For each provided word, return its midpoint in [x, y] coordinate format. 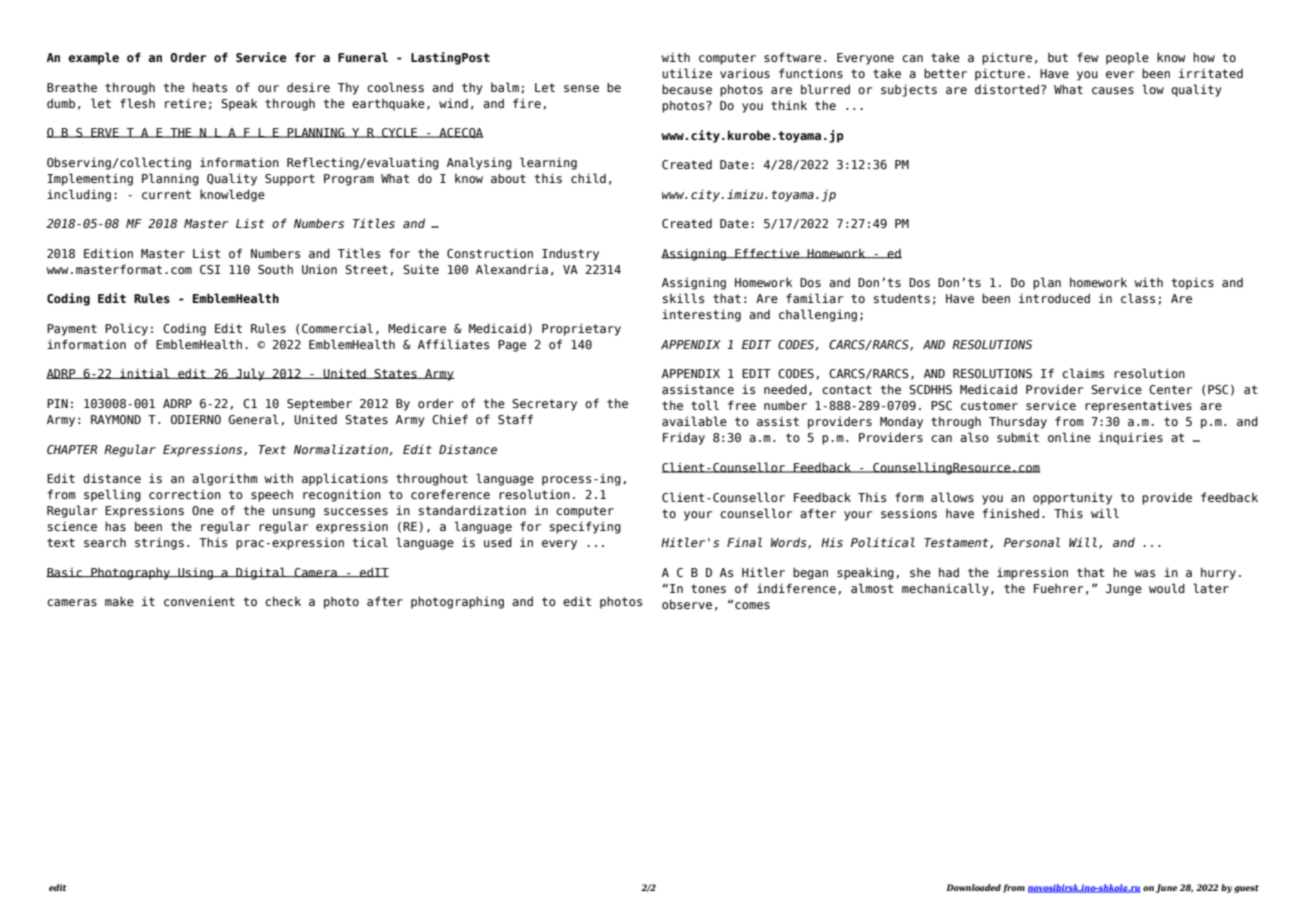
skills [683, 298]
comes [752, 605]
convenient [199, 601]
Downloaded [973, 887]
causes [1113, 90]
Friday [684, 439]
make [119, 601]
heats [210, 87]
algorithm [224, 479]
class [1138, 298]
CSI [210, 269]
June [1166, 888]
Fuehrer [1058, 588]
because [687, 89]
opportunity [1072, 498]
